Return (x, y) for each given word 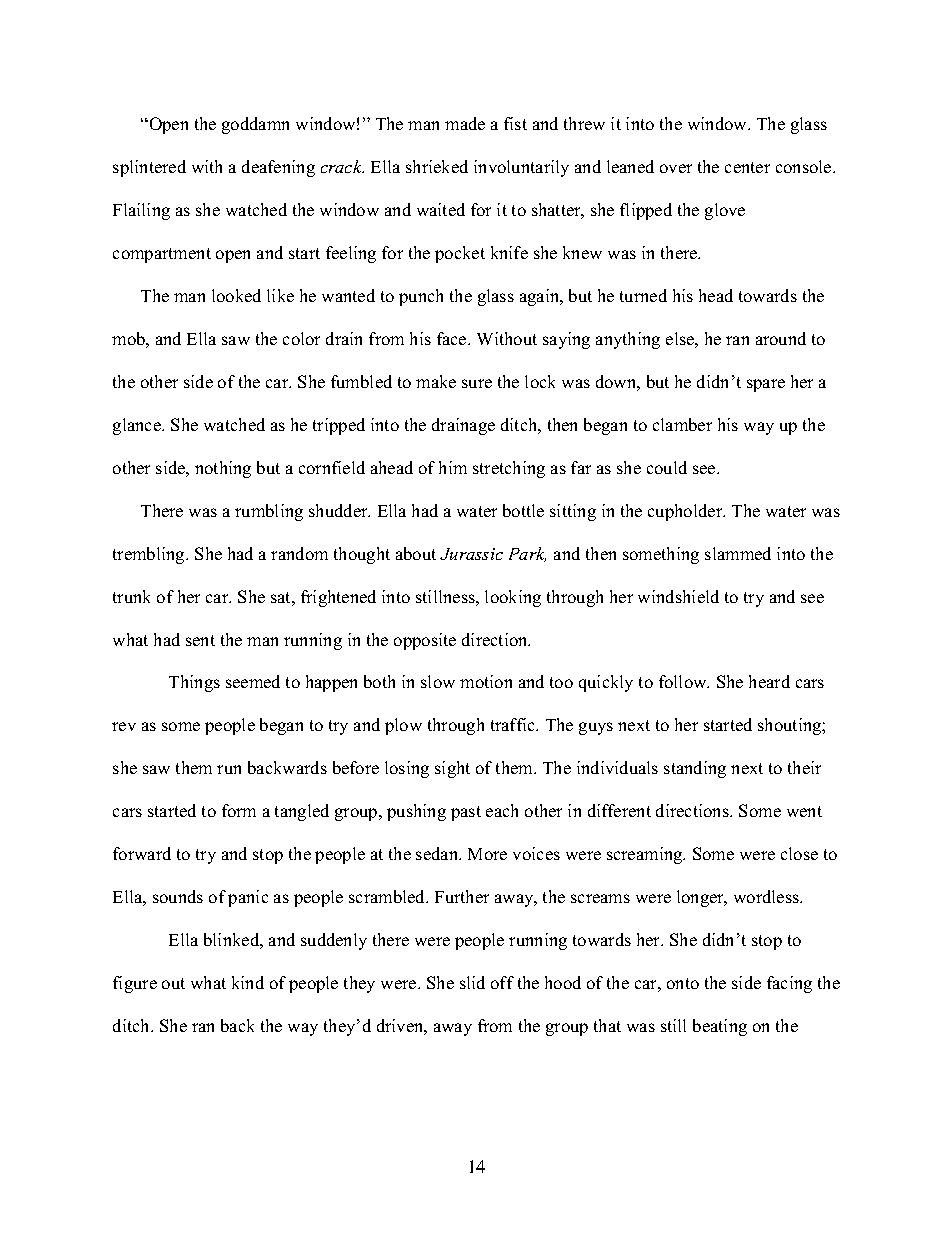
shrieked (437, 166)
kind (248, 982)
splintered (149, 168)
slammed (738, 553)
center (747, 167)
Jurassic (471, 554)
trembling (150, 555)
